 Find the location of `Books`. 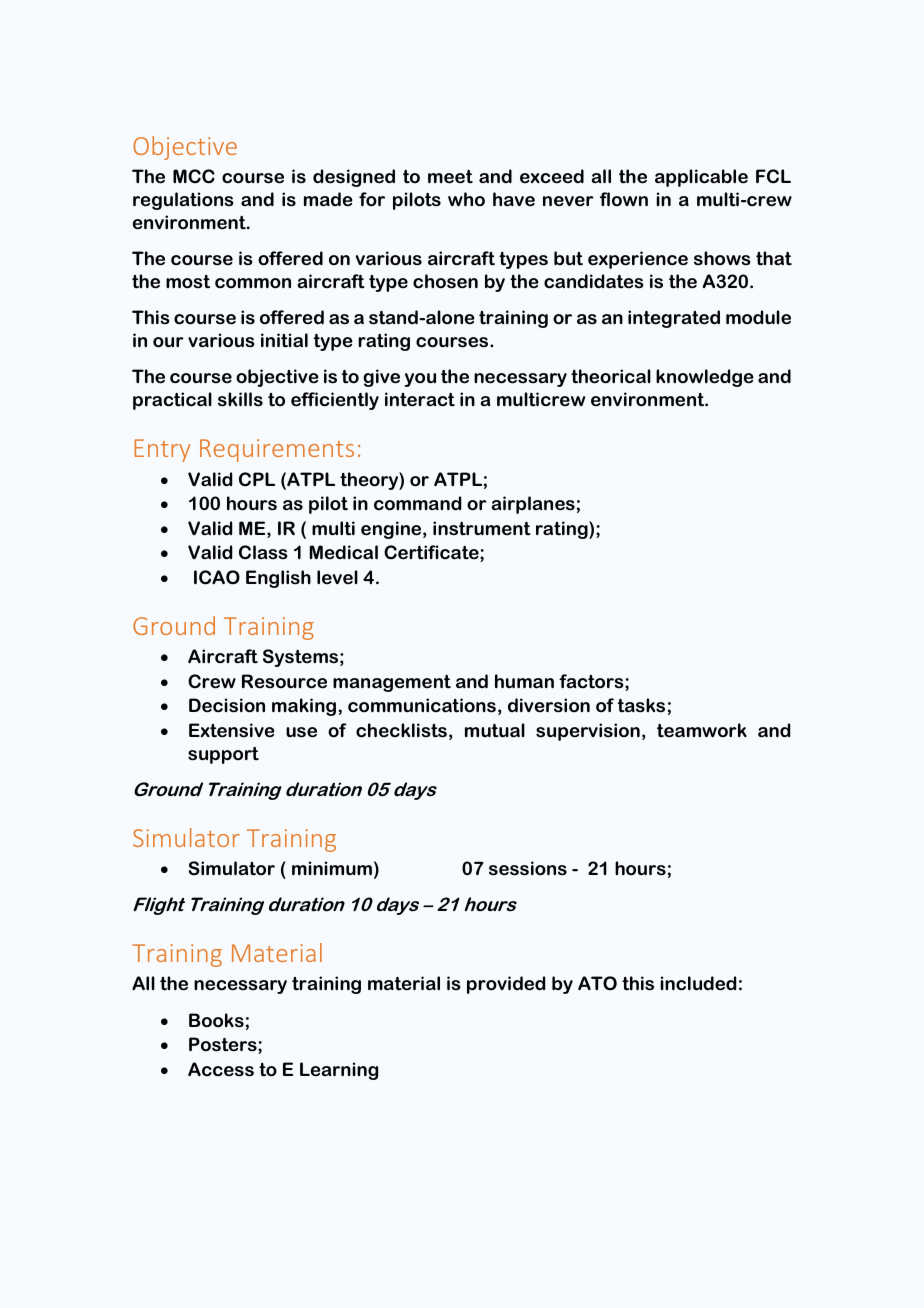

Books is located at coordinates (216, 1020).
